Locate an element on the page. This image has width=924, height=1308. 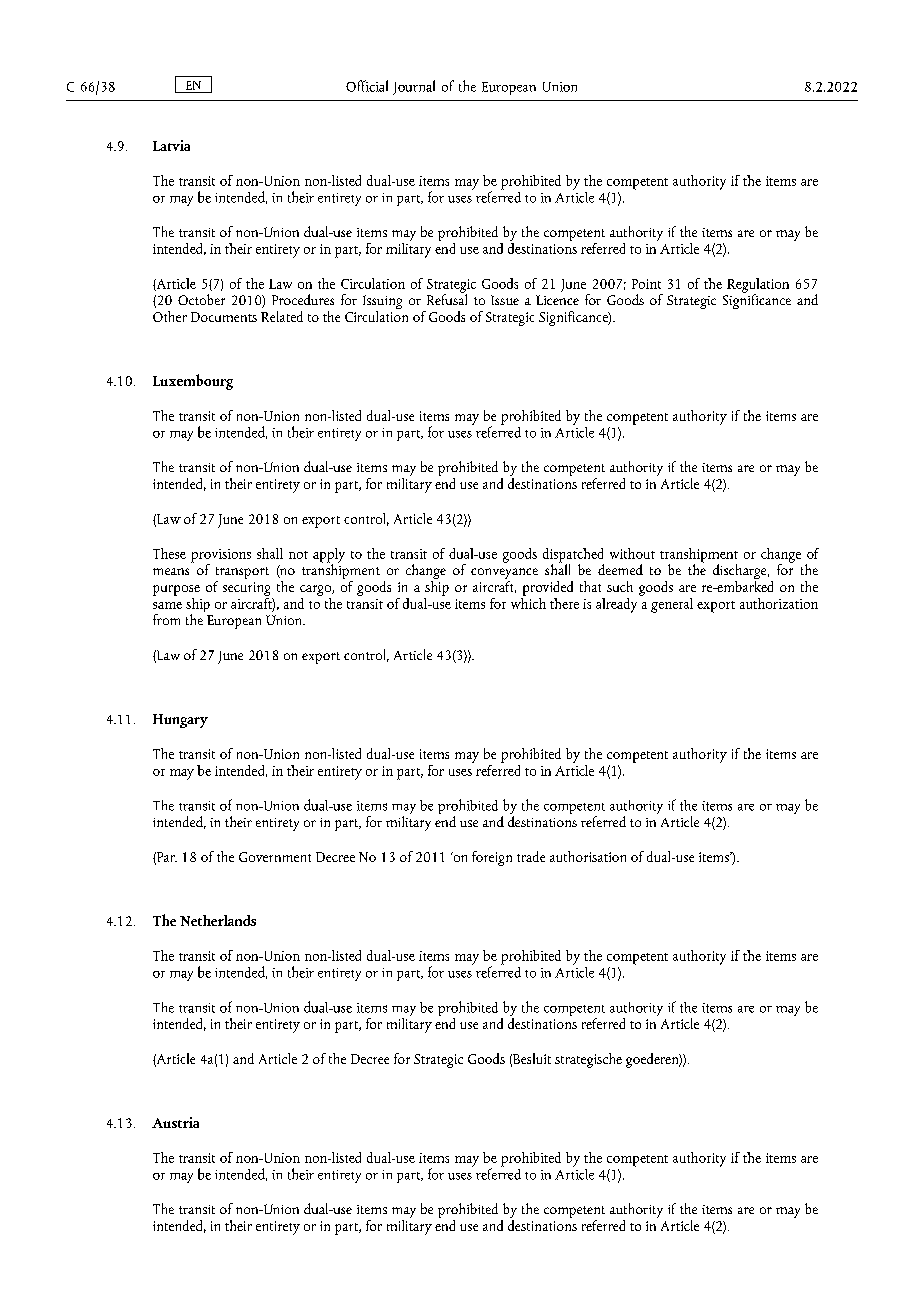
authorisation is located at coordinates (588, 856).
